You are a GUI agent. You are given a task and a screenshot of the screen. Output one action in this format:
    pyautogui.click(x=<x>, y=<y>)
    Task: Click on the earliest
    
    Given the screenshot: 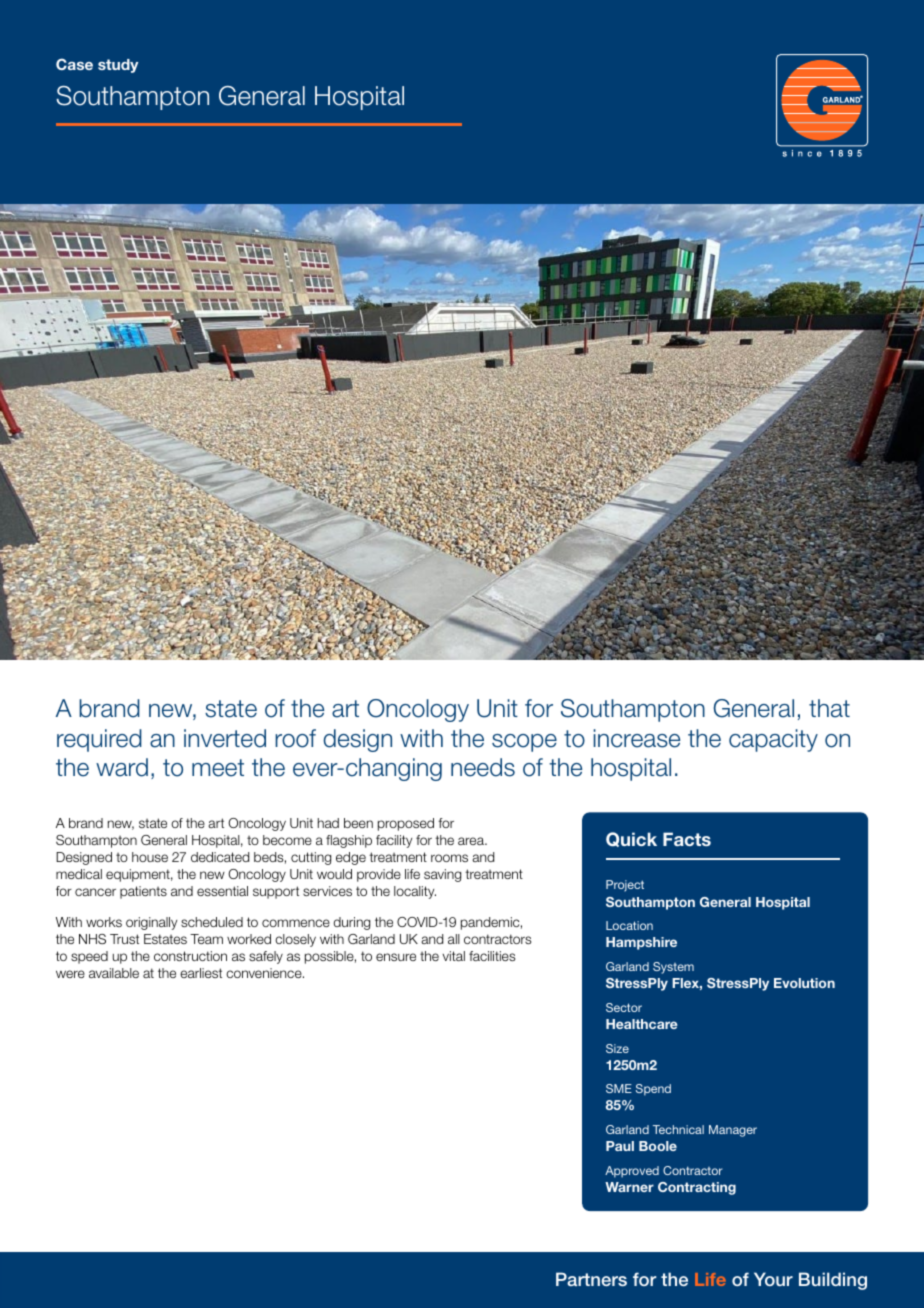 What is the action you would take?
    pyautogui.click(x=201, y=973)
